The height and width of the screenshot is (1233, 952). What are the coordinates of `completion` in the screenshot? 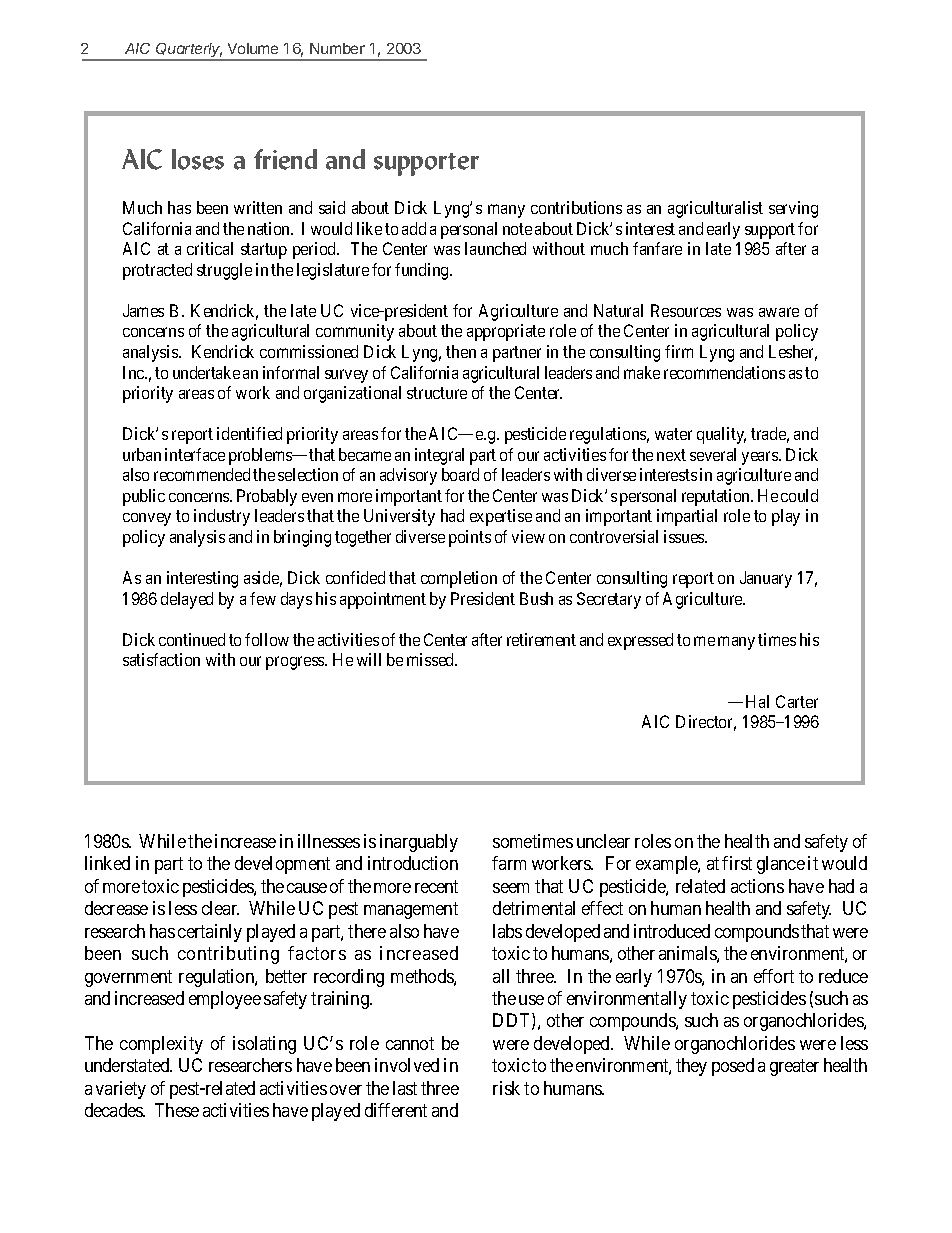 It's located at (459, 579).
